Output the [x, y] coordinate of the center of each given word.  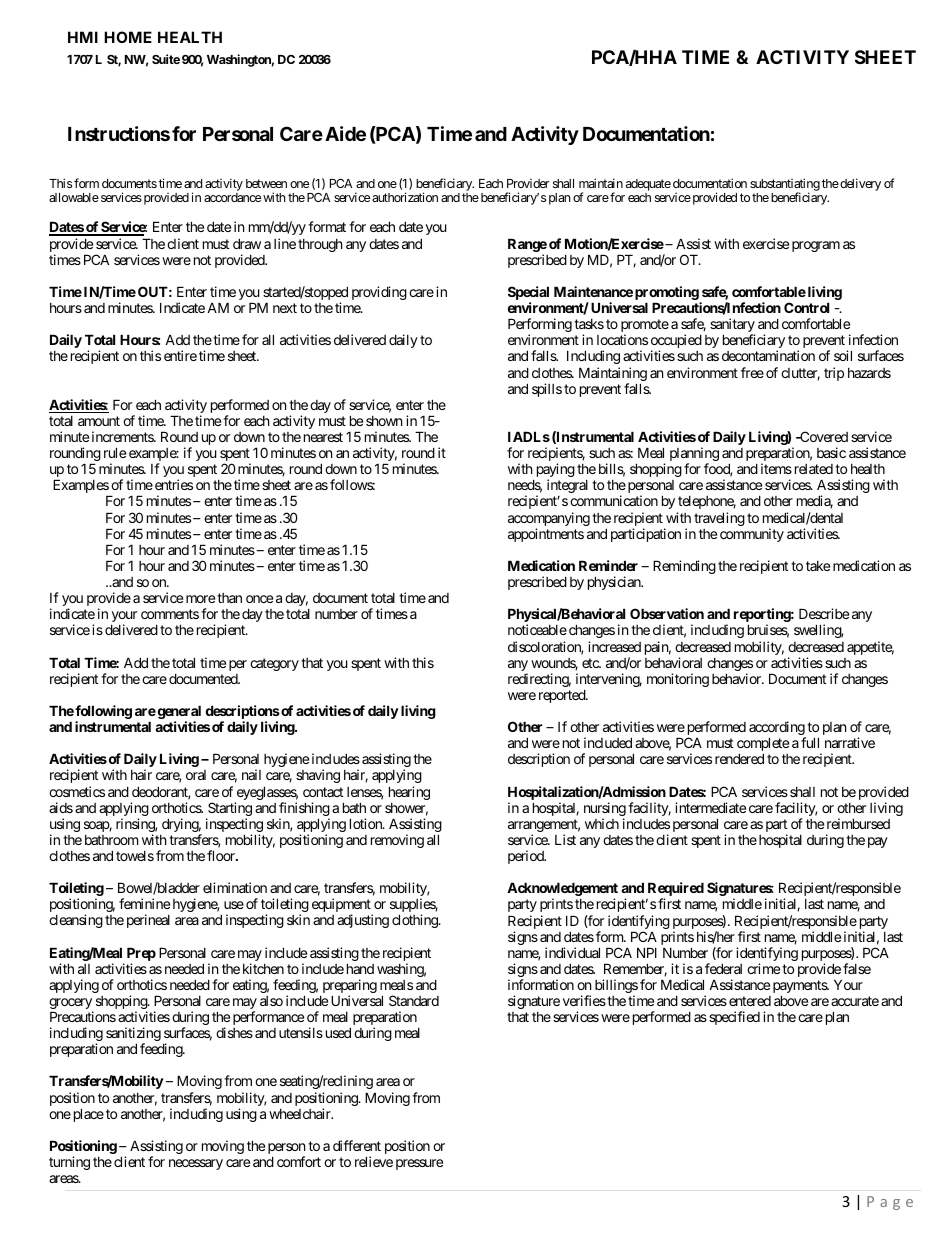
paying [556, 471]
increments [123, 436]
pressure [419, 1164]
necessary [196, 1164]
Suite [166, 59]
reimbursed [858, 823]
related [812, 469]
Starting [229, 810]
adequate [648, 186]
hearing [409, 793]
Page [890, 1203]
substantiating [785, 186]
